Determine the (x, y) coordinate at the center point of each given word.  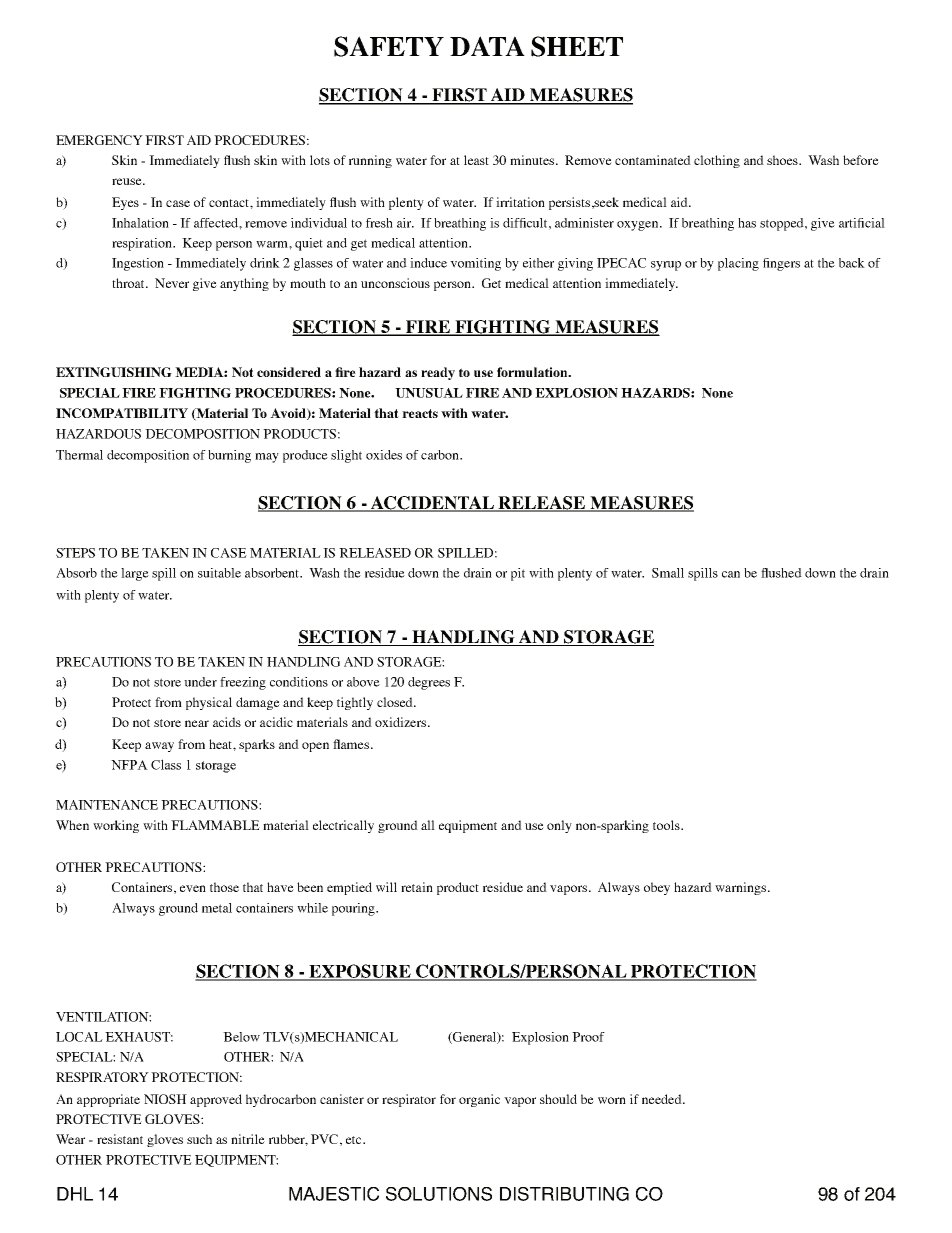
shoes (783, 160)
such (199, 1139)
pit (518, 574)
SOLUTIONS (439, 1194)
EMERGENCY (99, 140)
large (135, 574)
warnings (740, 888)
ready (438, 373)
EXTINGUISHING (114, 372)
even (193, 888)
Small (668, 573)
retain (417, 887)
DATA (487, 46)
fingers (781, 264)
